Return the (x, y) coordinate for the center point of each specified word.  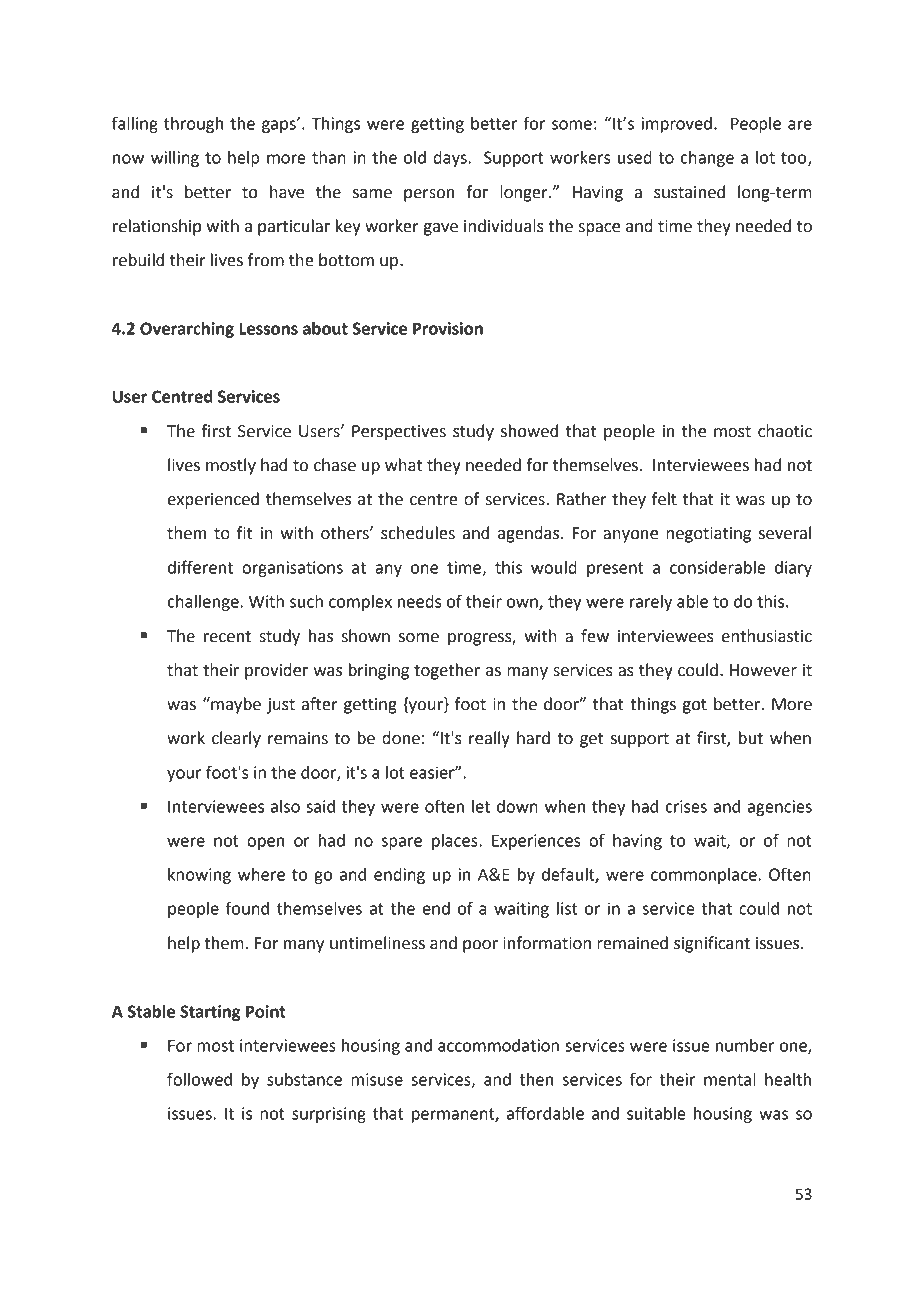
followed (199, 1079)
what (403, 465)
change (707, 159)
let (481, 806)
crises (686, 806)
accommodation (498, 1045)
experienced (213, 500)
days (451, 159)
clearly (236, 739)
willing (175, 159)
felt (664, 499)
